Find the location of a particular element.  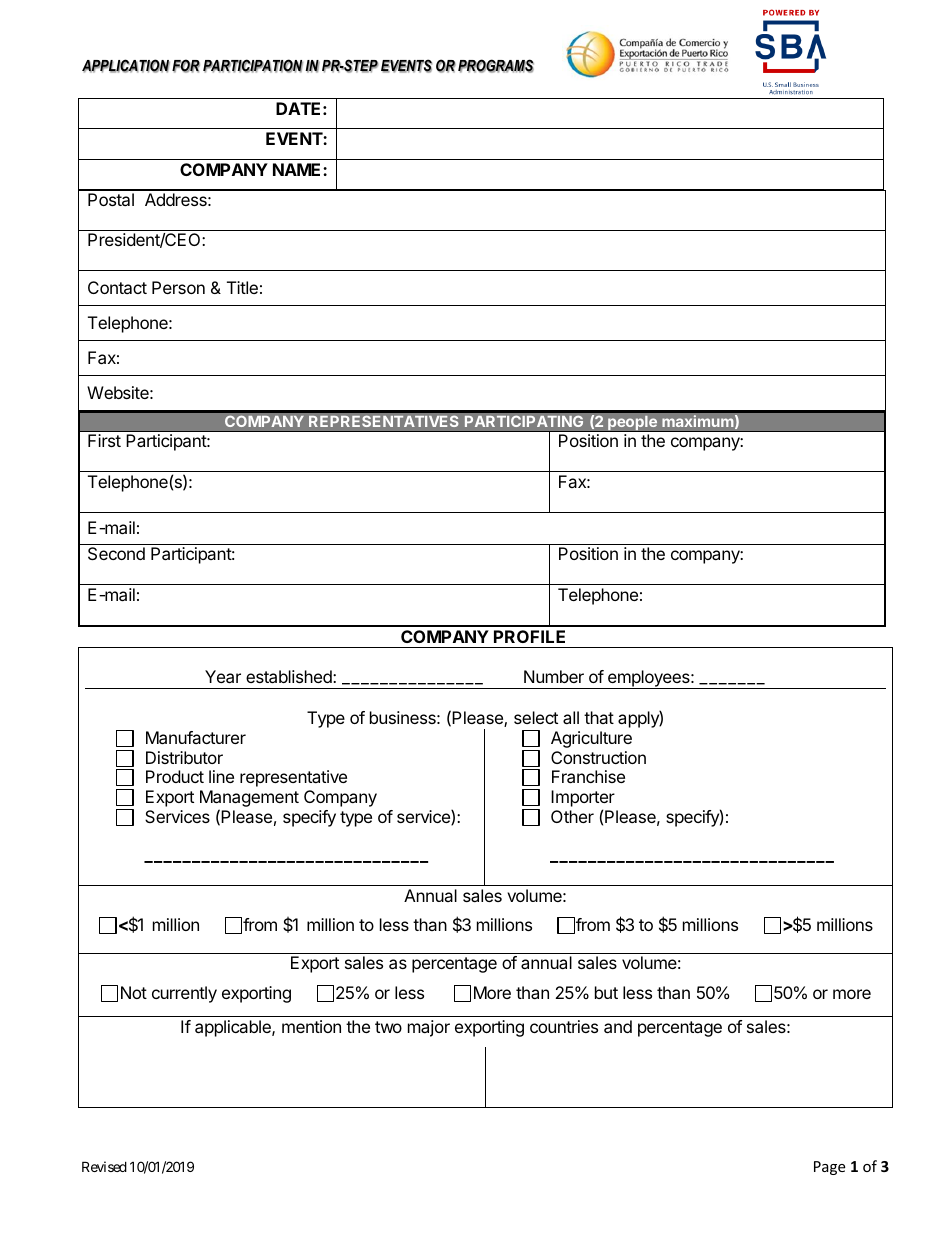

major is located at coordinates (429, 1028).
